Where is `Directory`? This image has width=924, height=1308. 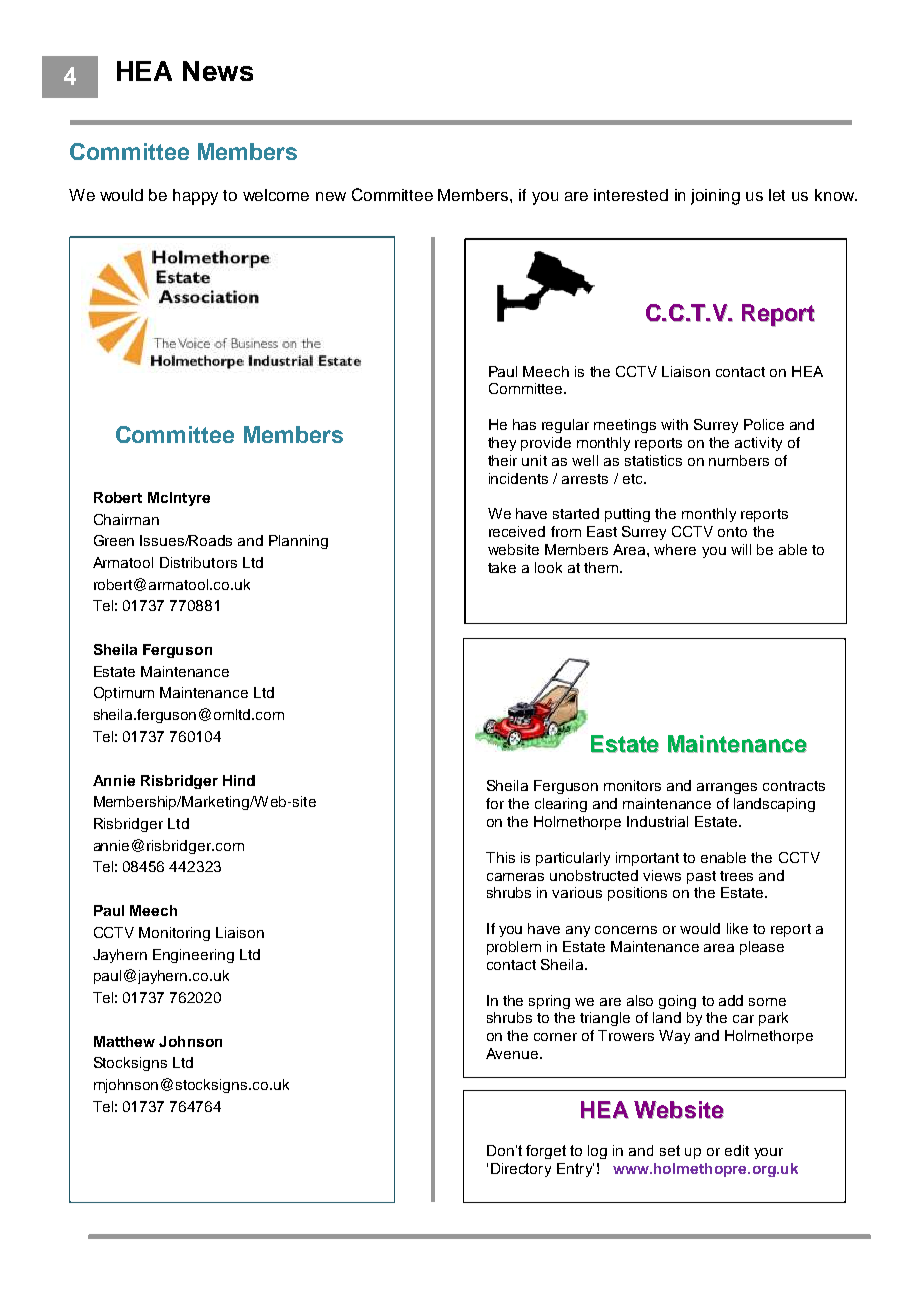
Directory is located at coordinates (521, 1170).
